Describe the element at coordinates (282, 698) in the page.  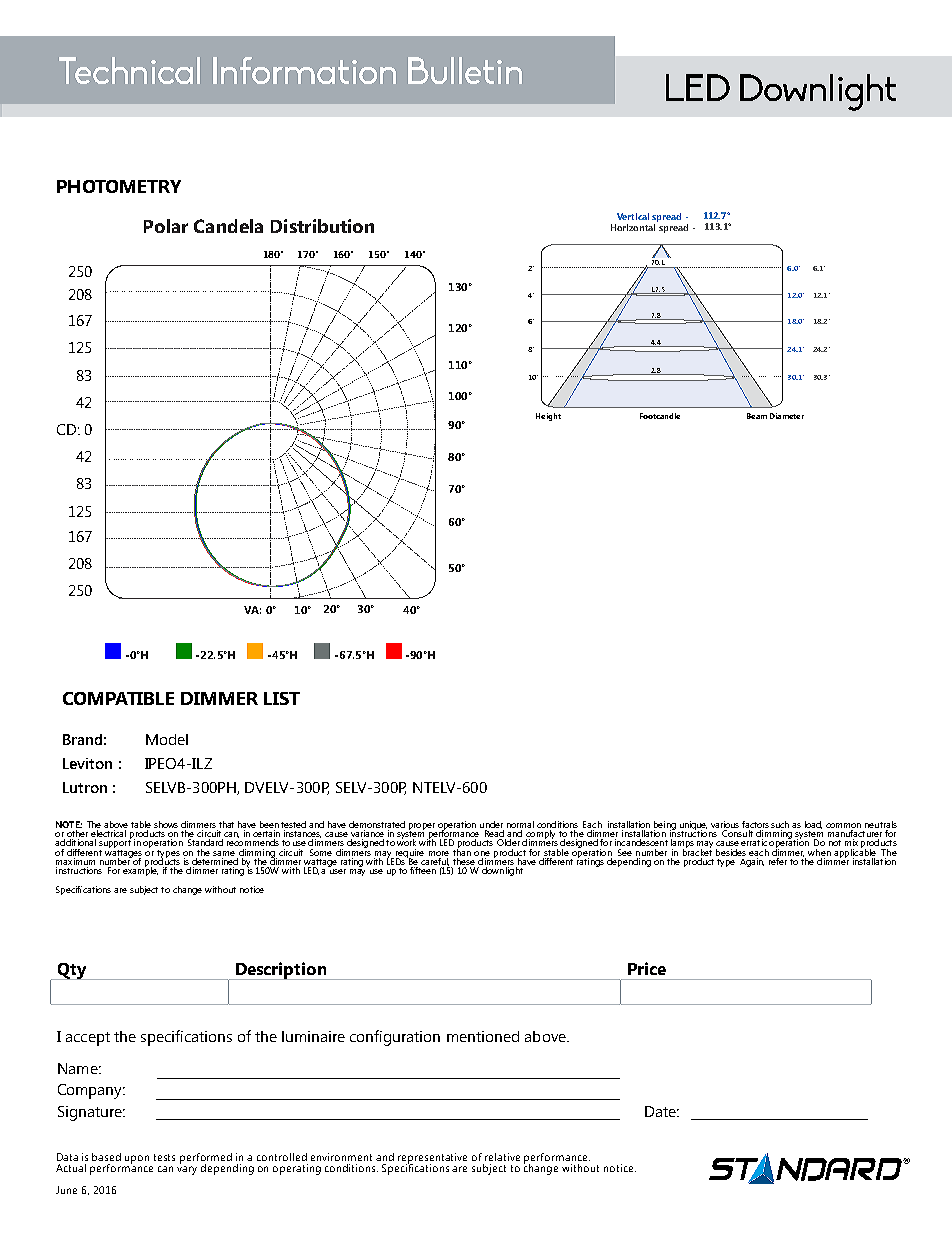
I see `LIST` at that location.
